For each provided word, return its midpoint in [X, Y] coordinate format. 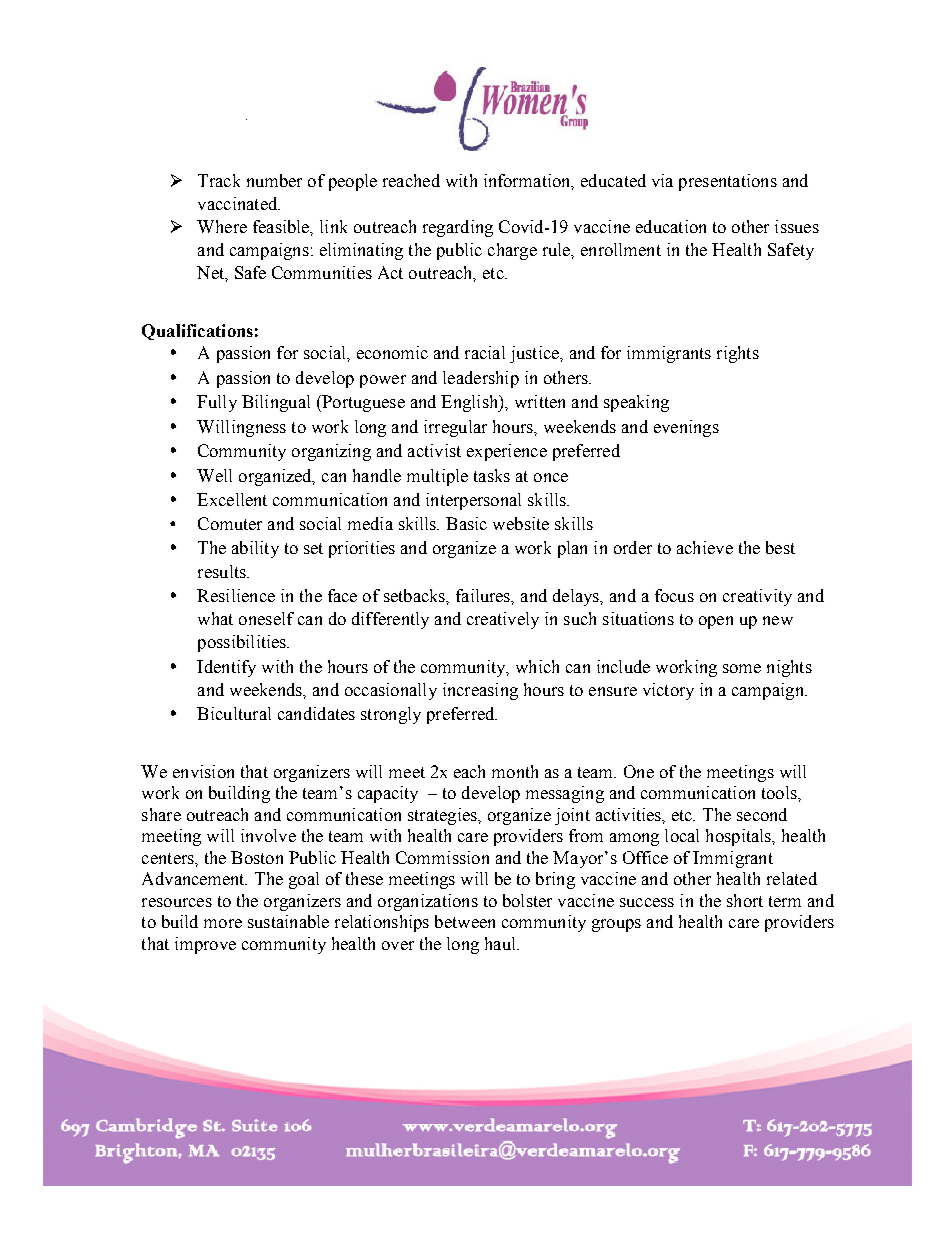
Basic [466, 523]
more [223, 923]
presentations [728, 182]
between [465, 921]
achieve [705, 547]
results [223, 571]
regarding [458, 228]
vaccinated [239, 203]
